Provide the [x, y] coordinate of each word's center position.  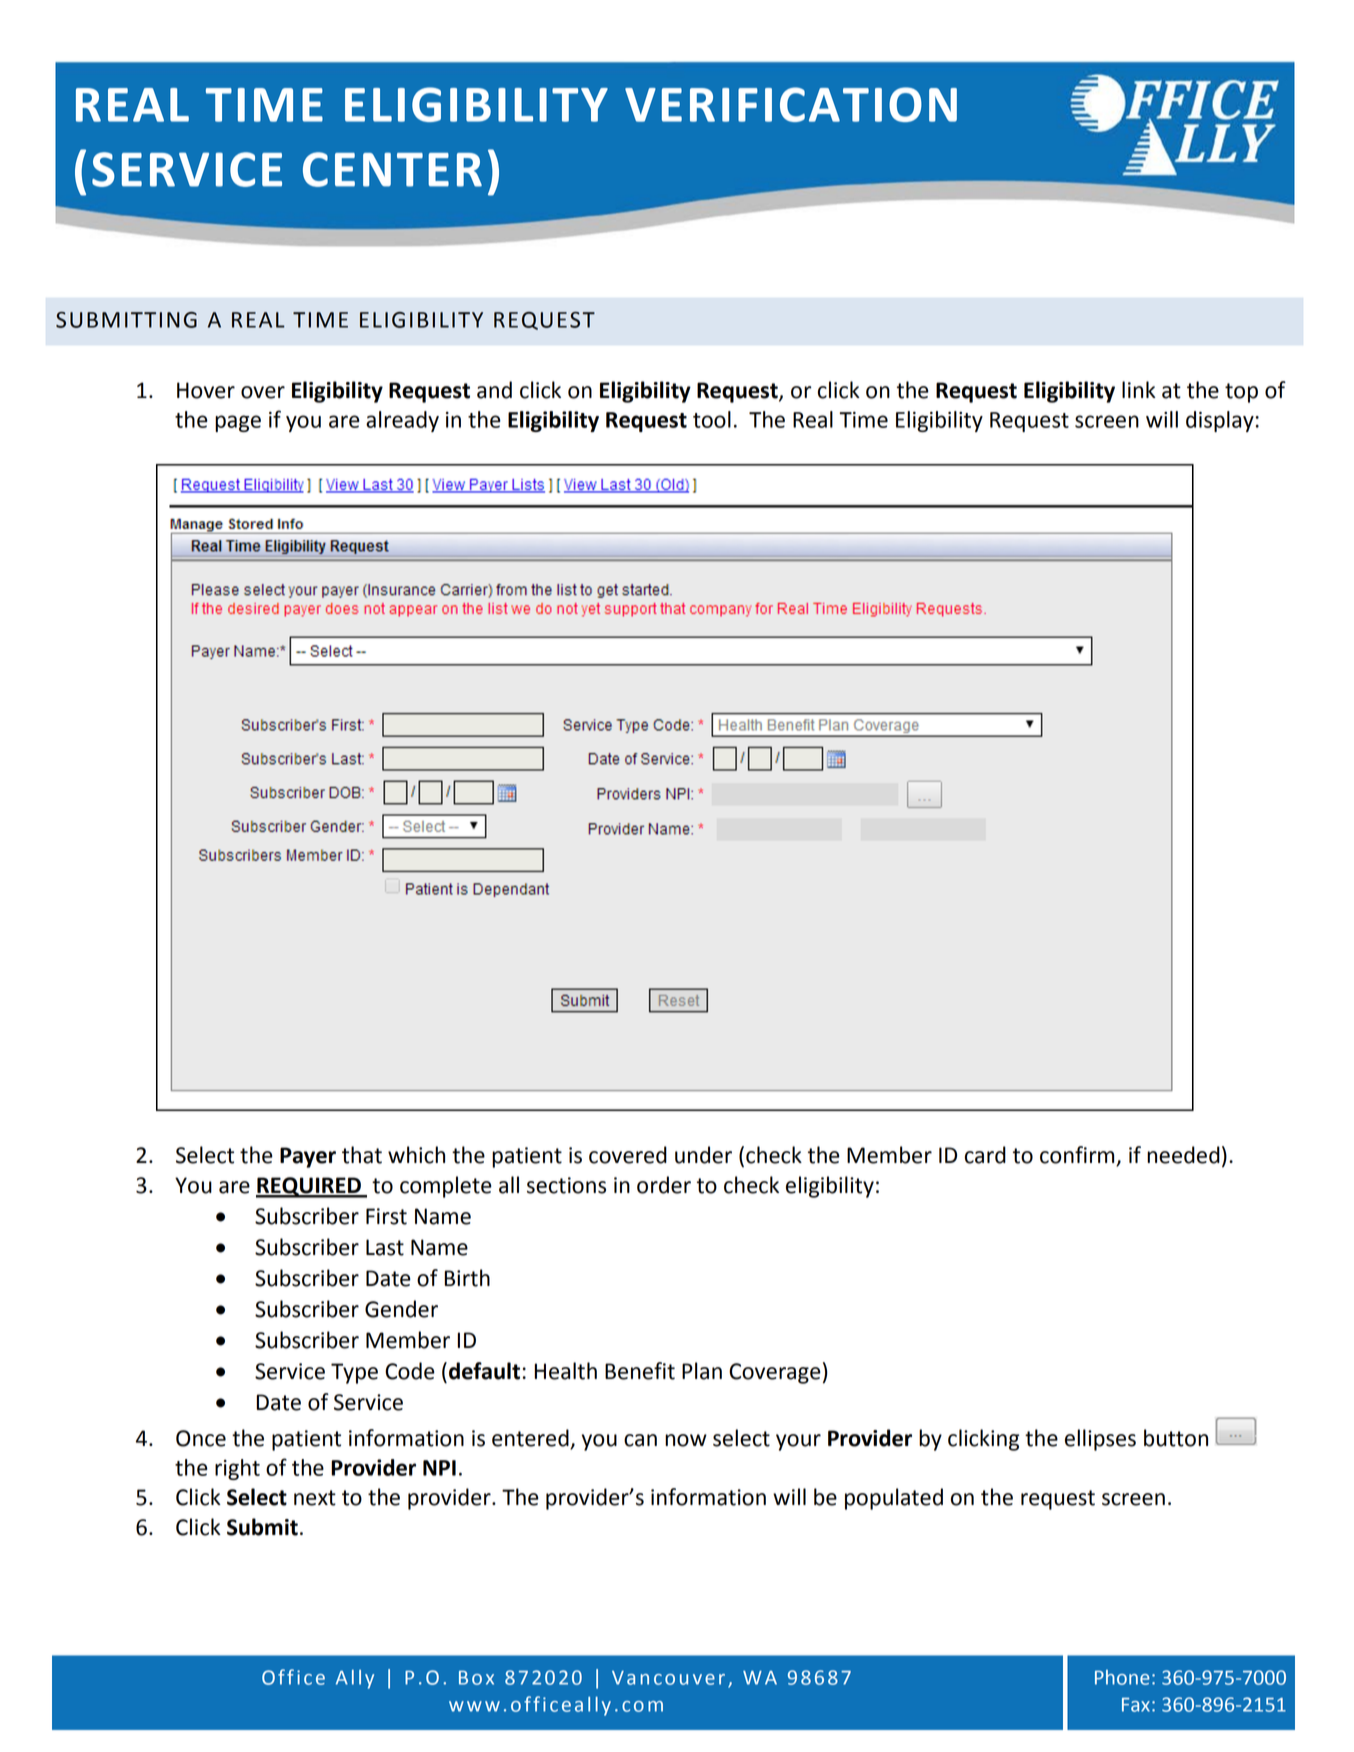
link [1139, 389]
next [315, 1498]
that [362, 1155]
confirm [1078, 1156]
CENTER [392, 169]
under [703, 1155]
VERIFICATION [791, 104]
